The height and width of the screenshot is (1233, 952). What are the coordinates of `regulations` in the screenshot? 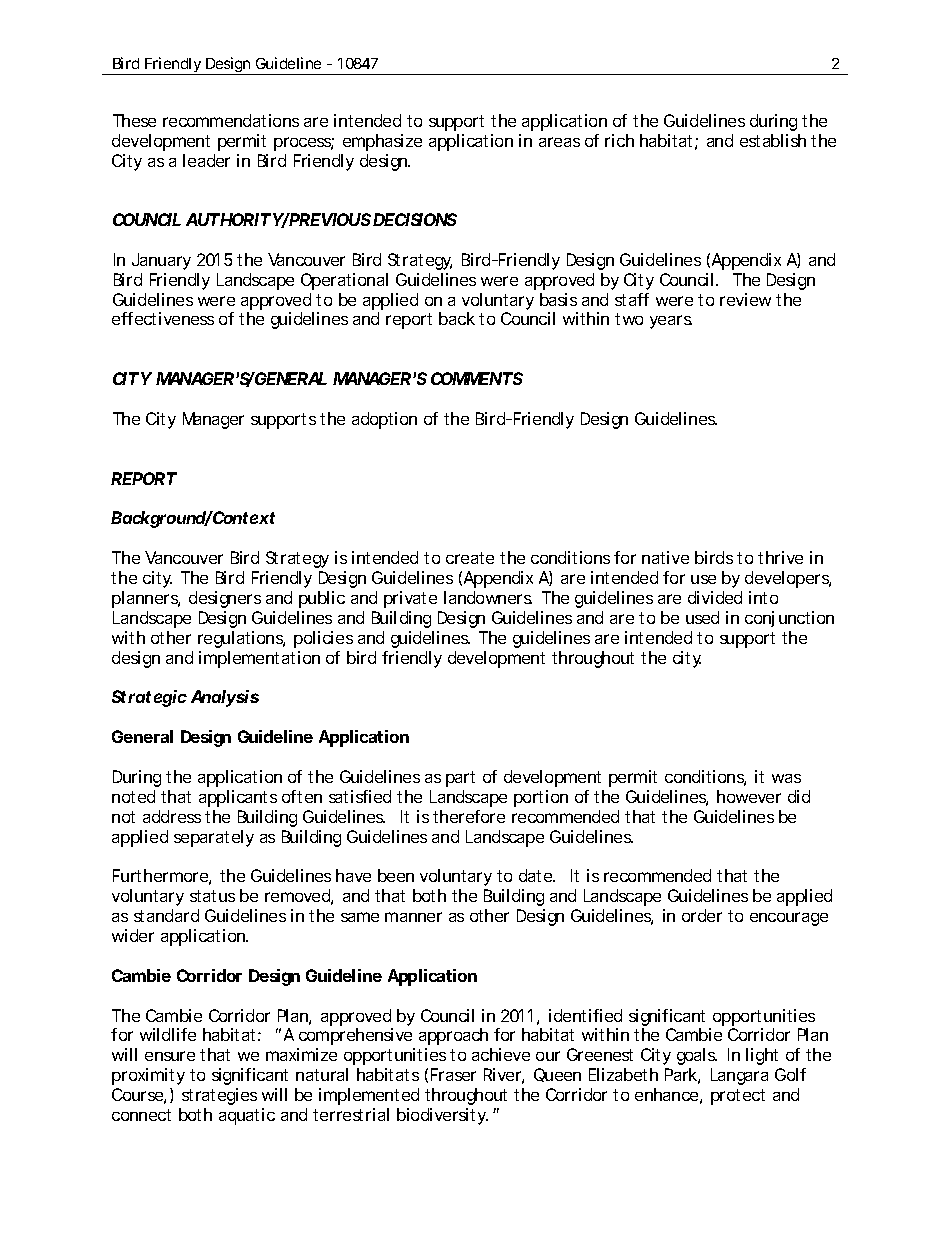 It's located at (241, 639).
